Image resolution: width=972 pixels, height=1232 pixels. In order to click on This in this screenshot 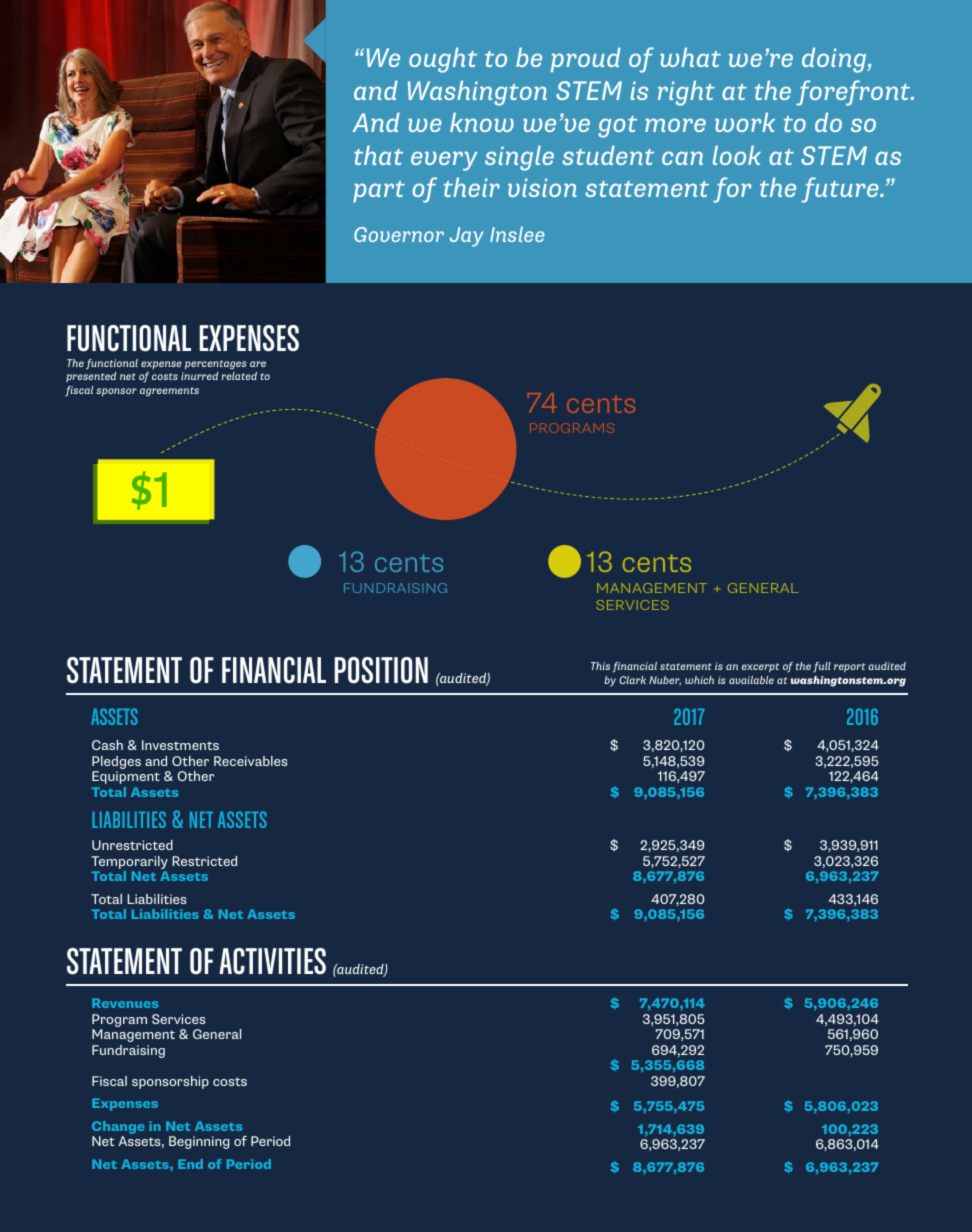, I will do `click(600, 666)`.
